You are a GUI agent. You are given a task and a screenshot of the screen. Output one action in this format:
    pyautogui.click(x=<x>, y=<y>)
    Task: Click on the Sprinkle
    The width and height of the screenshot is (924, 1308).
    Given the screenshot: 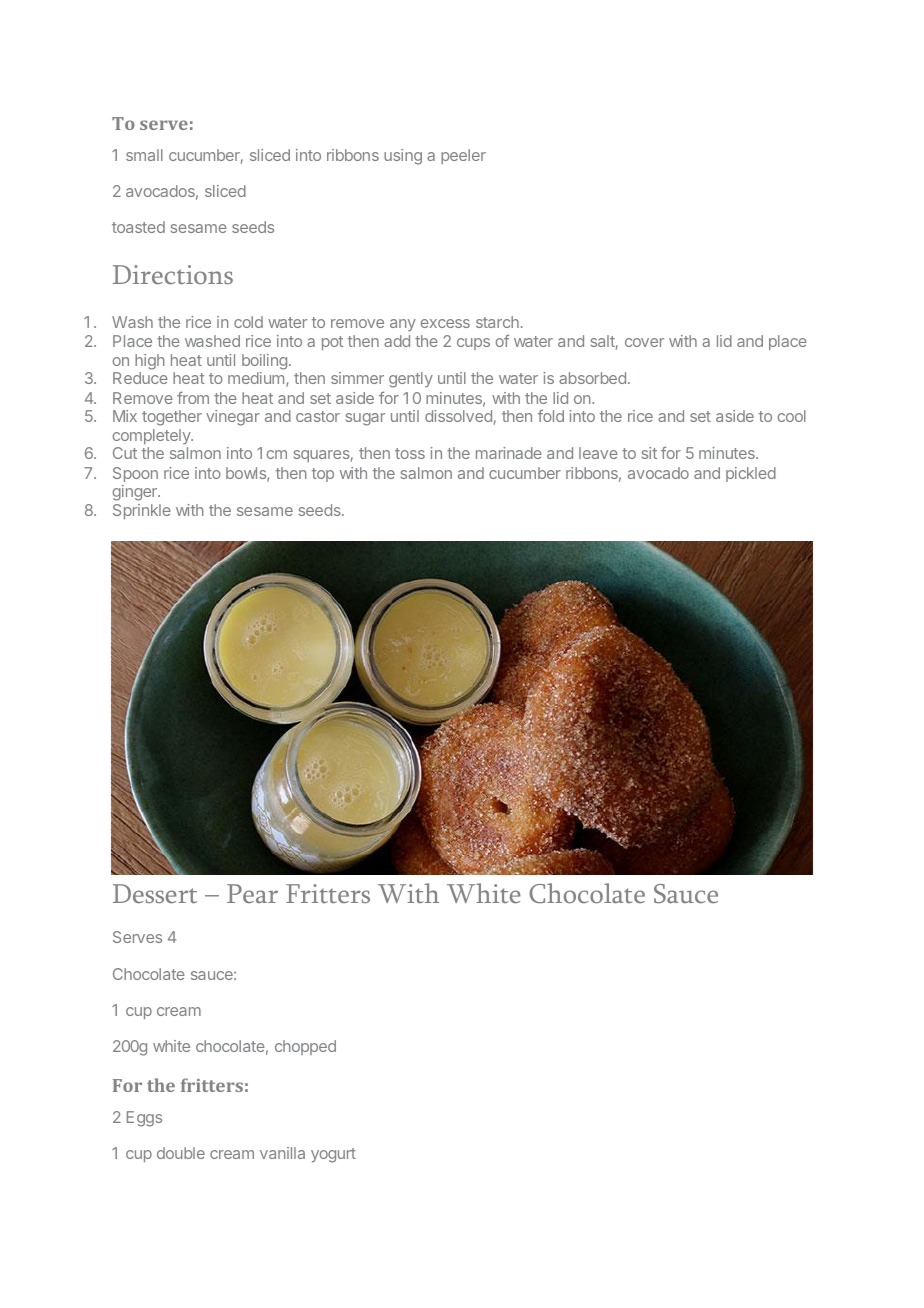 What is the action you would take?
    pyautogui.click(x=142, y=511)
